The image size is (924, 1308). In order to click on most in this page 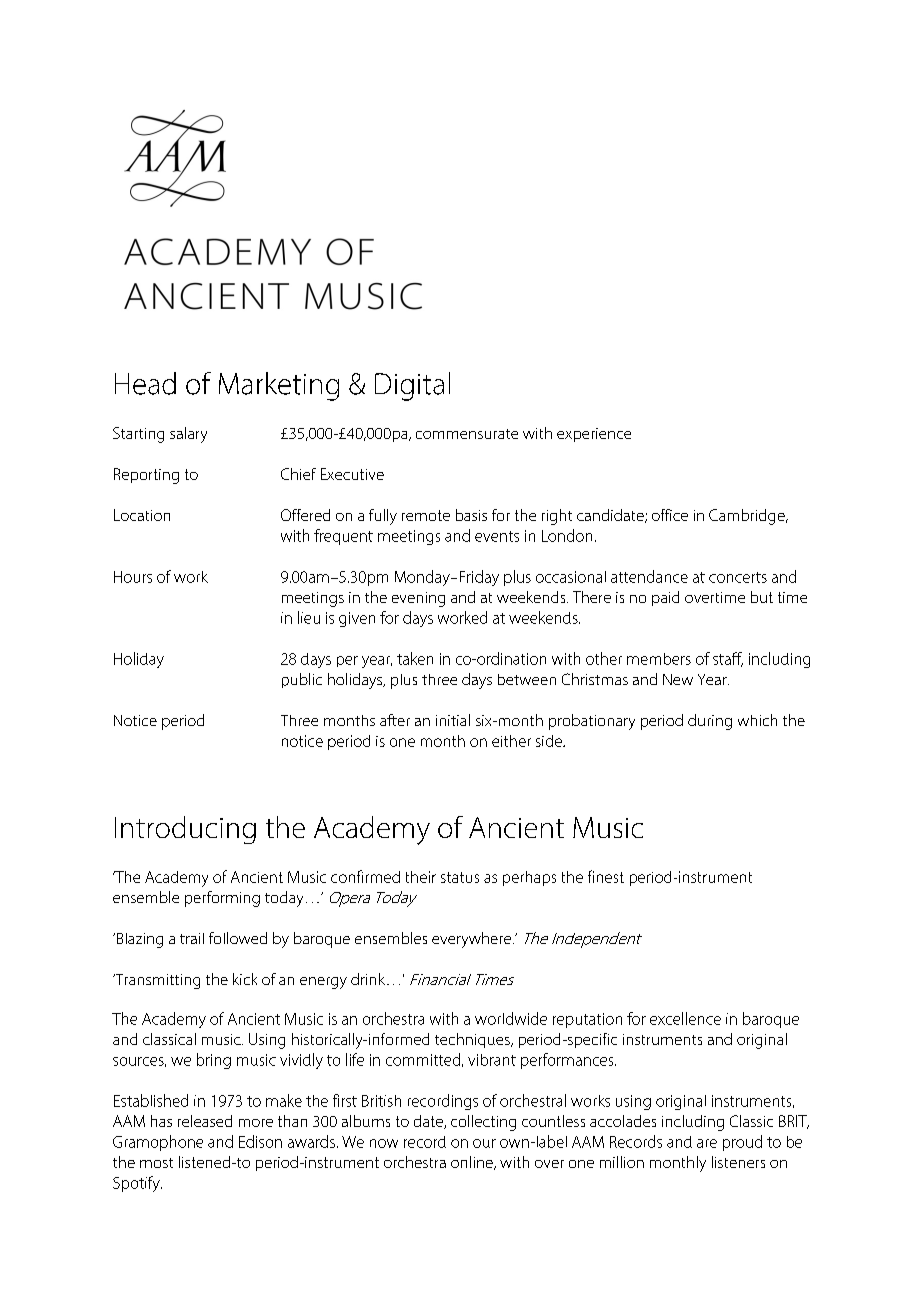, I will do `click(156, 1163)`.
